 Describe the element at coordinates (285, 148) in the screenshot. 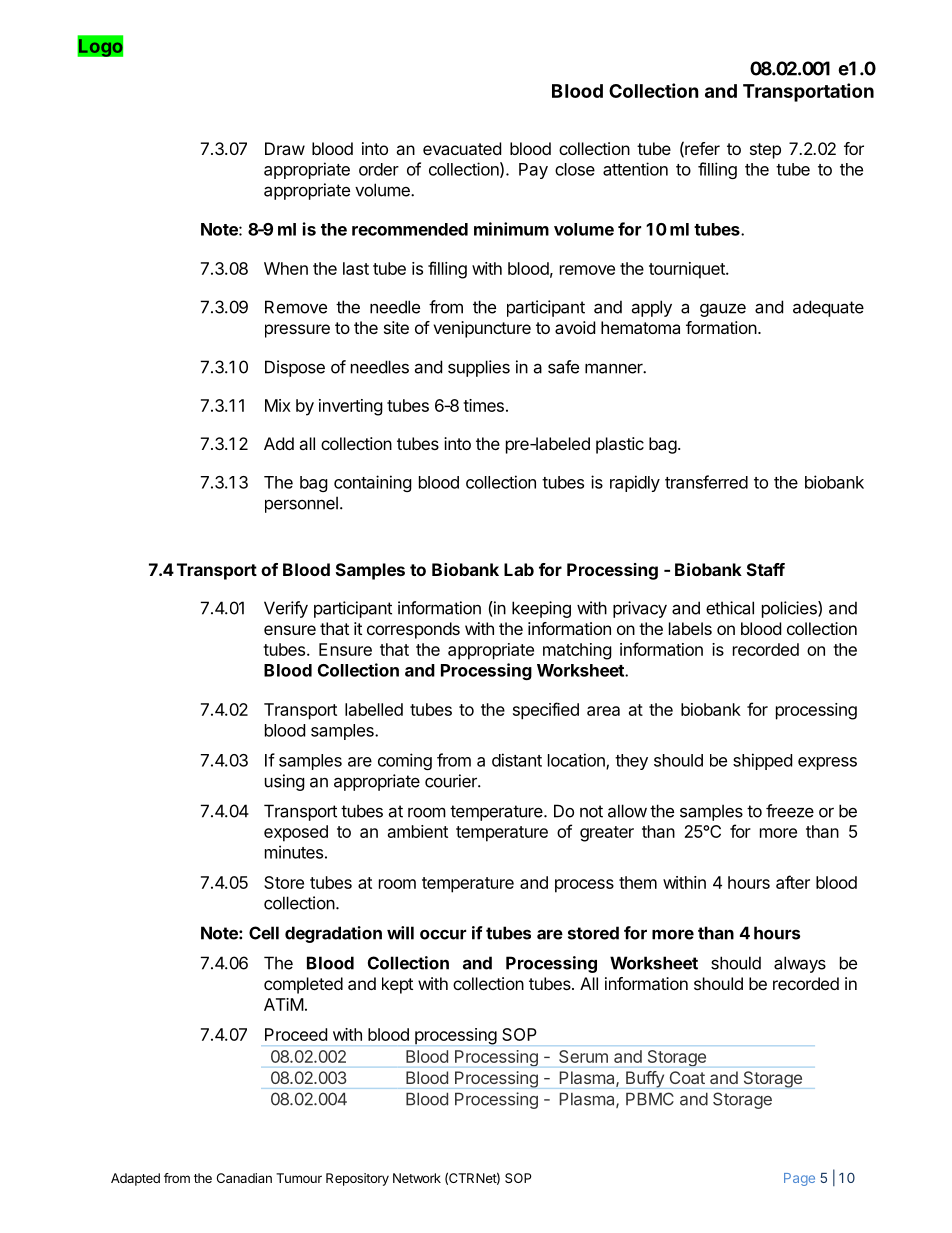

I see `Draw` at that location.
